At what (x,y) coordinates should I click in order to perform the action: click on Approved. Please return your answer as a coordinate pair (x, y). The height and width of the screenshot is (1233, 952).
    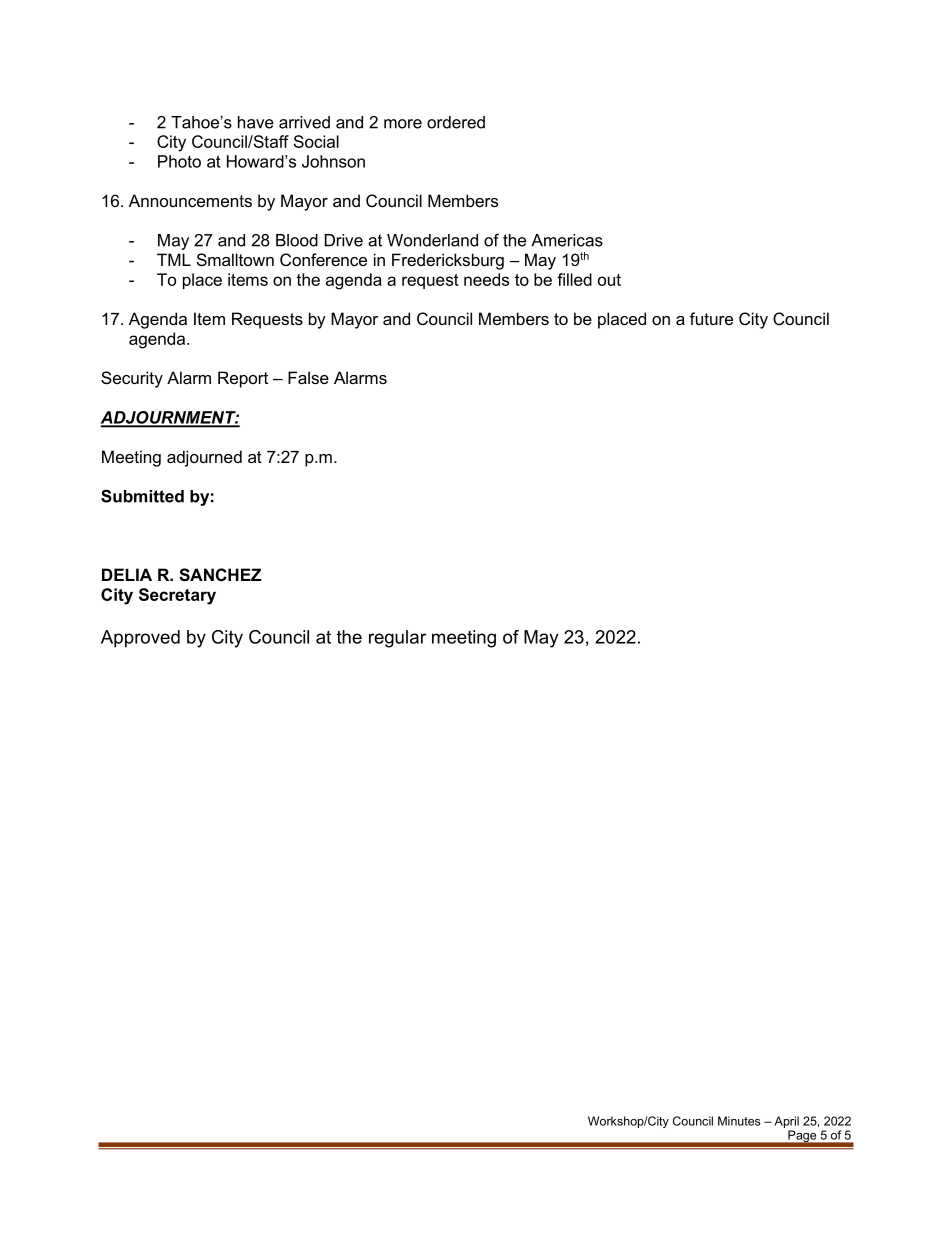
    Looking at the image, I should click on (140, 639).
